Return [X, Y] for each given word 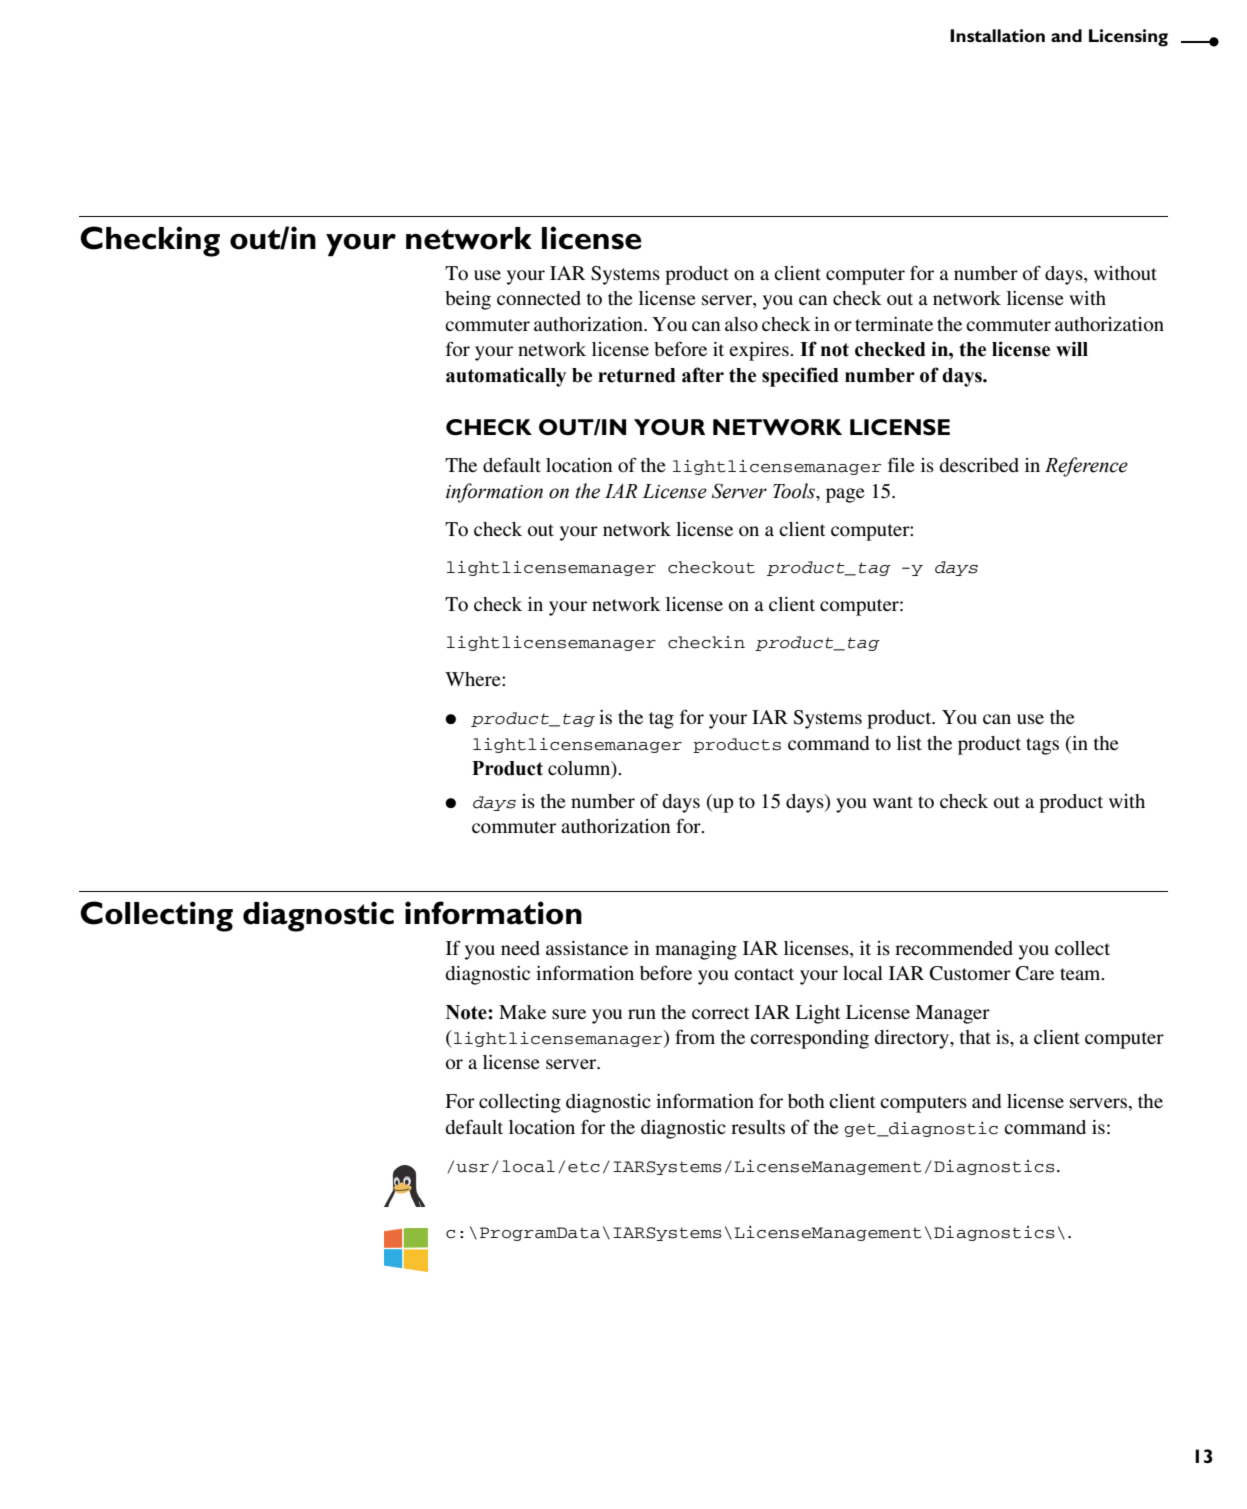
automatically [506, 377]
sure [569, 1014]
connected [539, 298]
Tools [795, 491]
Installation [997, 35]
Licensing [1128, 38]
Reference [1086, 467]
